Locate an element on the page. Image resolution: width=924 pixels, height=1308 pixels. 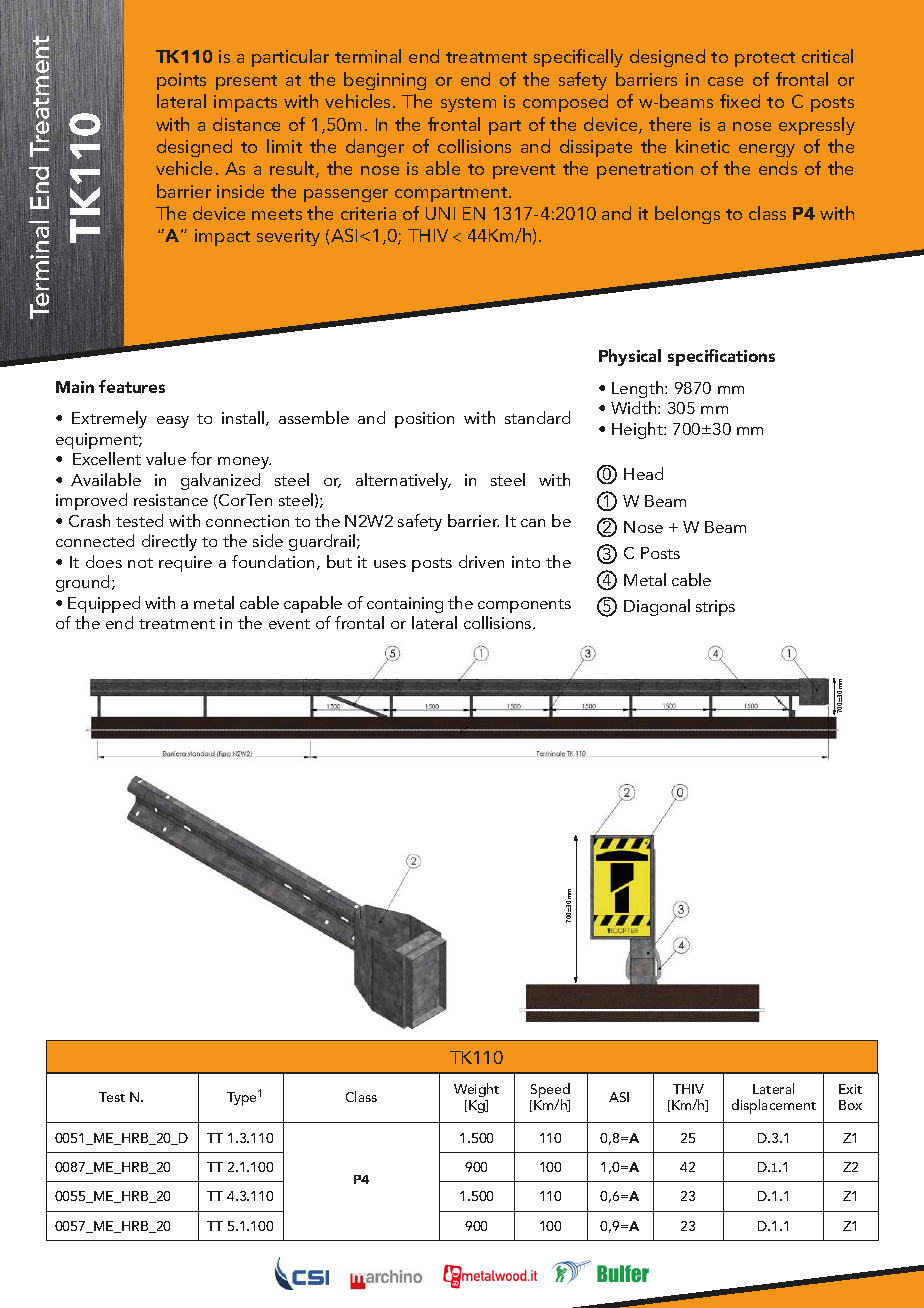
Weight is located at coordinates (476, 1090).
